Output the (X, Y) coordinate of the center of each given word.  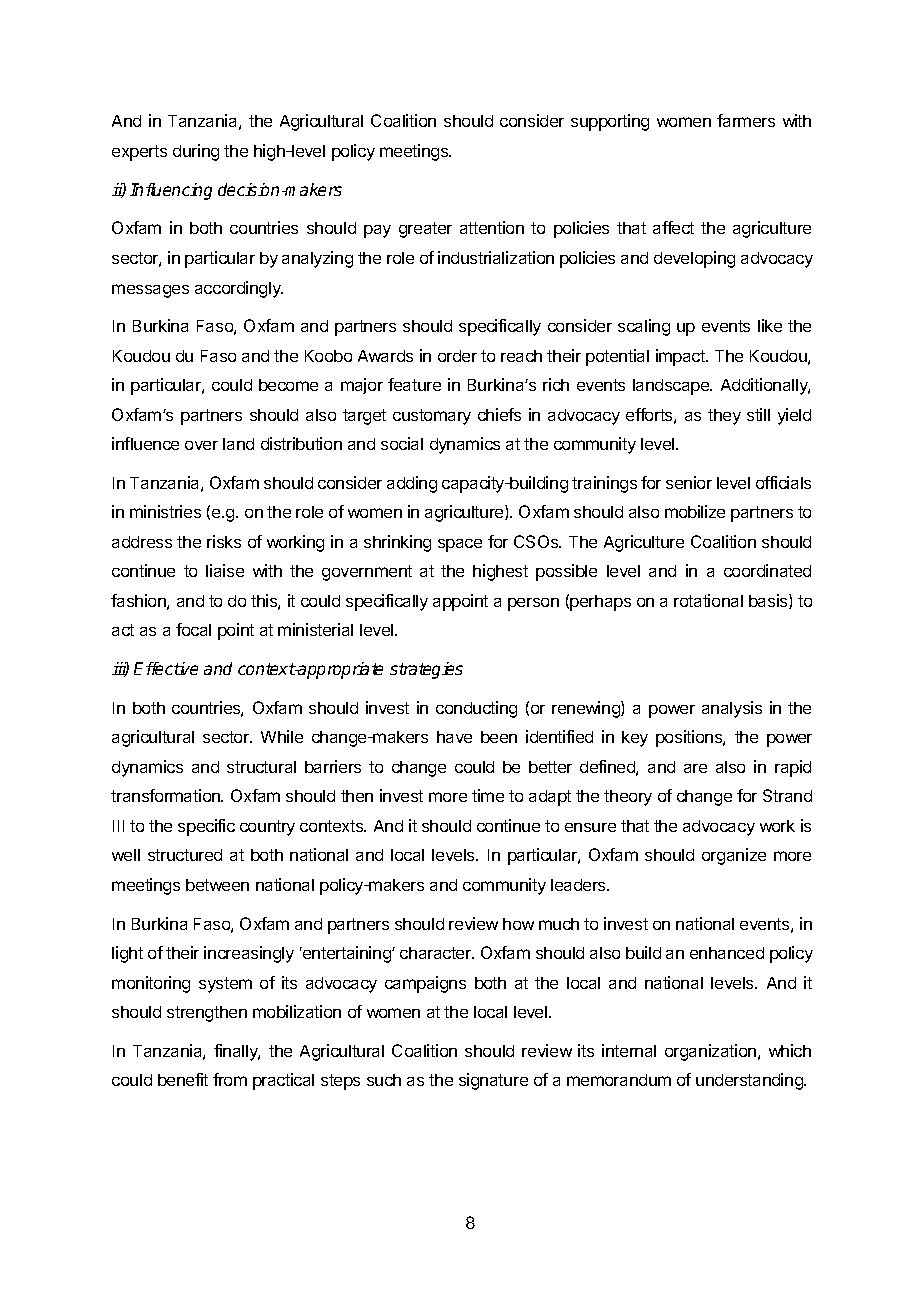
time (488, 795)
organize (734, 856)
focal (193, 629)
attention (492, 227)
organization (712, 1052)
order (457, 356)
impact (681, 357)
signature (493, 1081)
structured (185, 855)
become (288, 385)
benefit (183, 1079)
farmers (746, 120)
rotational (708, 600)
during (196, 152)
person (533, 604)
